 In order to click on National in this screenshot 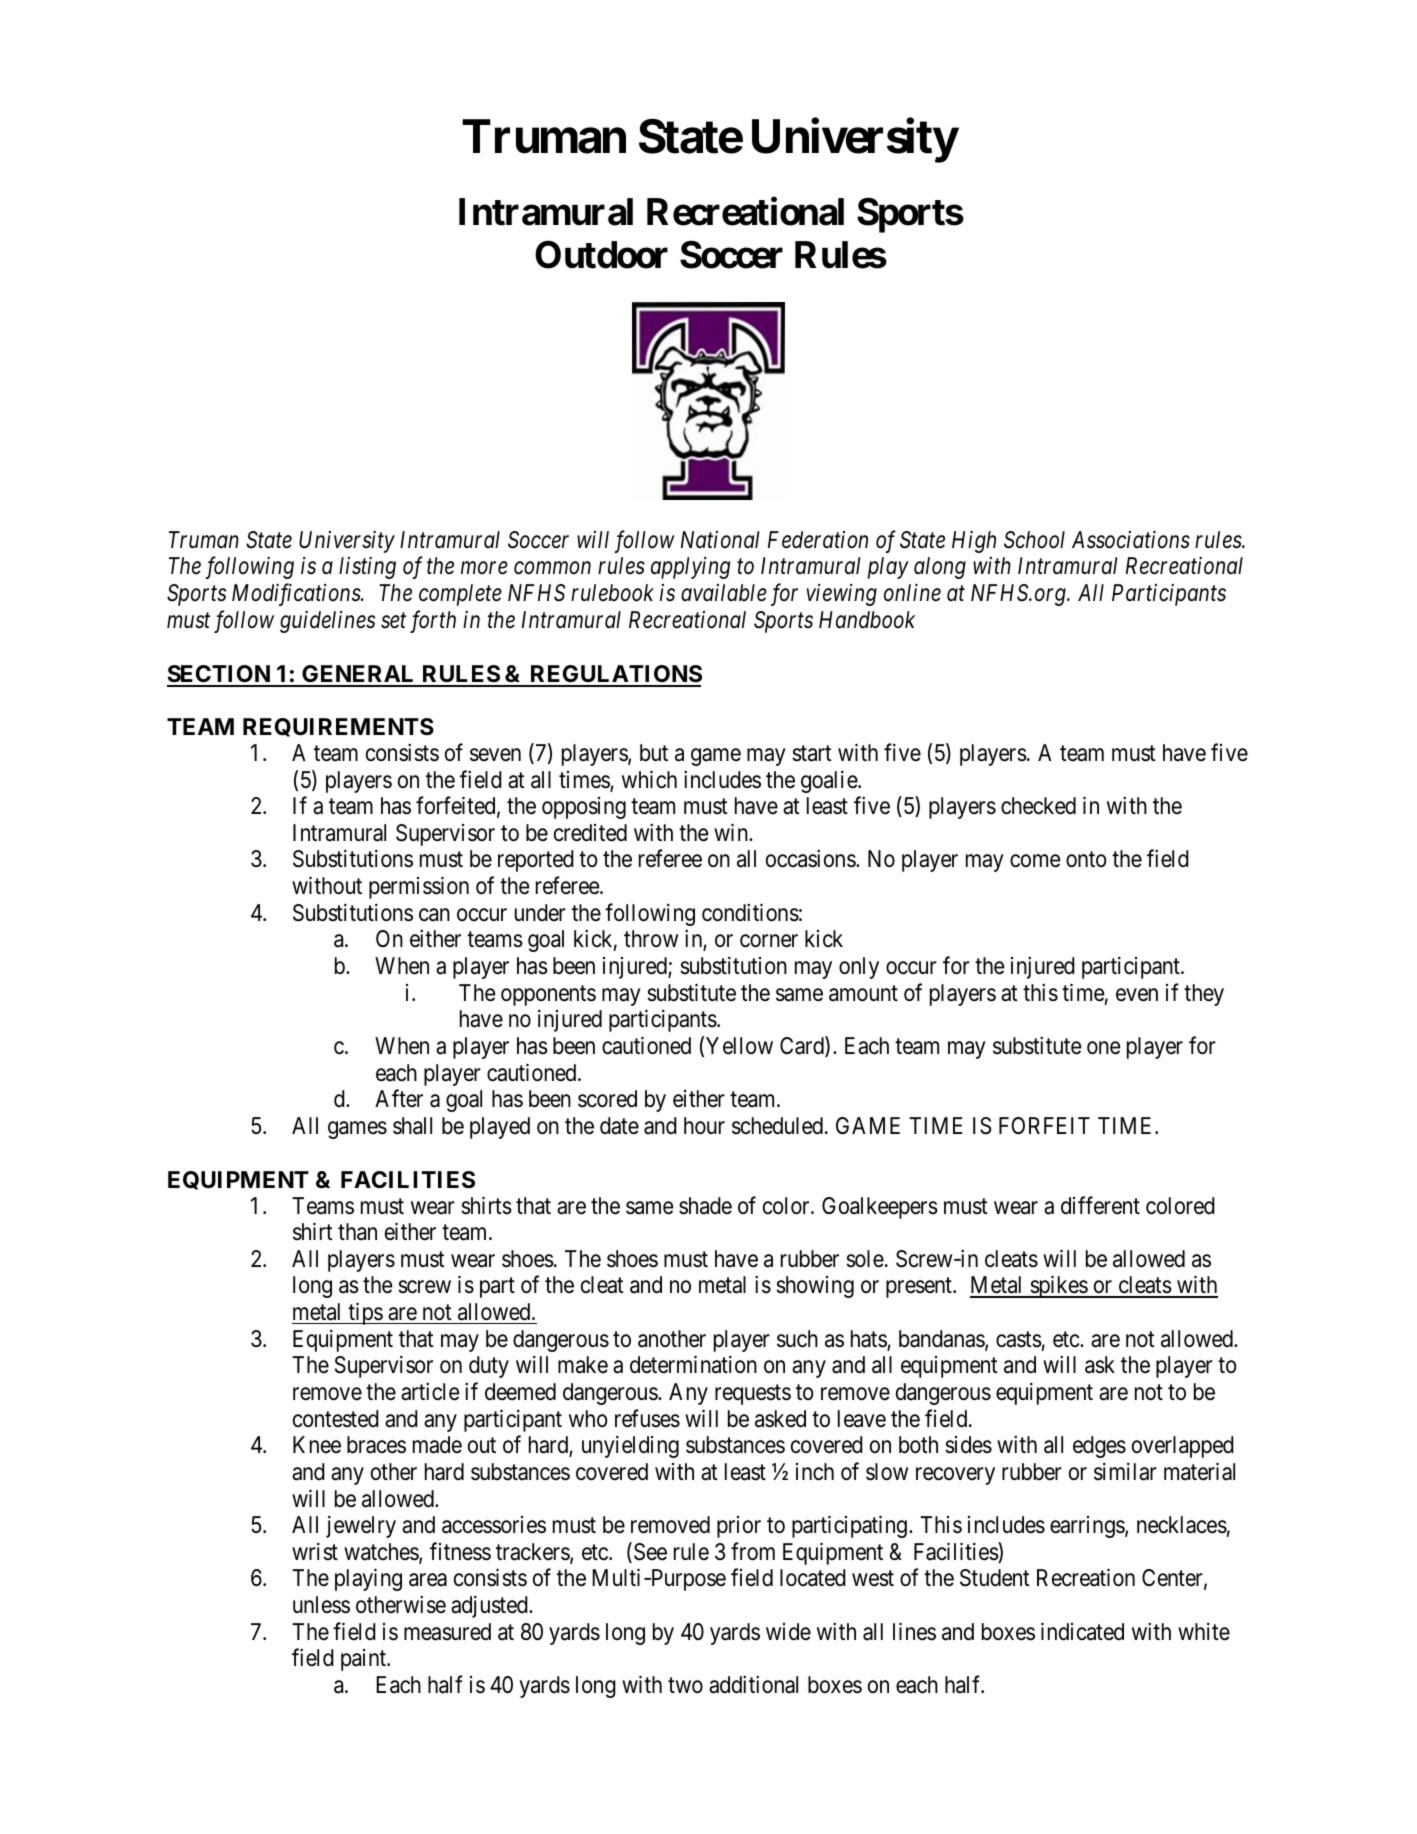, I will do `click(720, 539)`.
